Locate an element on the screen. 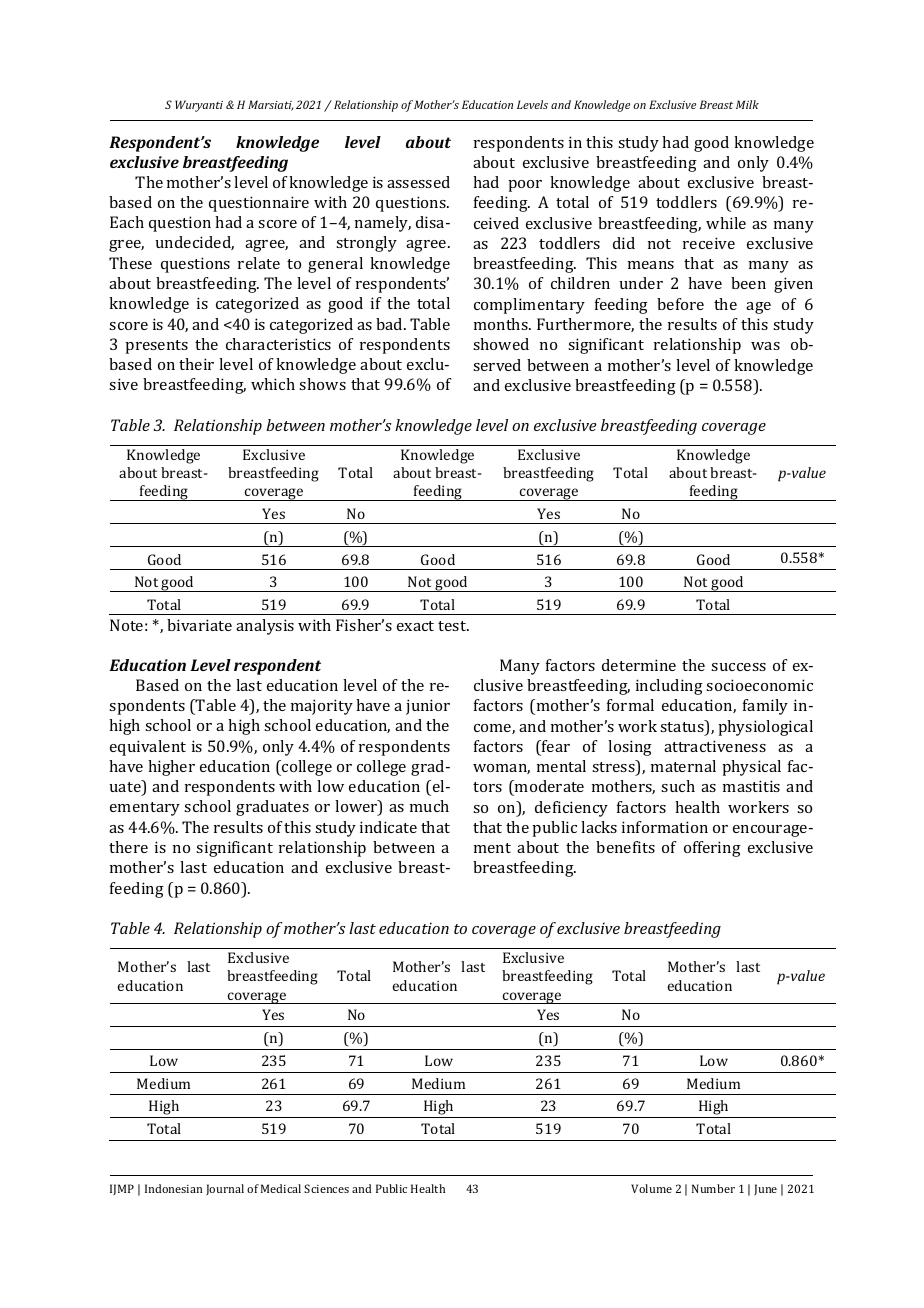  Each is located at coordinates (127, 222).
